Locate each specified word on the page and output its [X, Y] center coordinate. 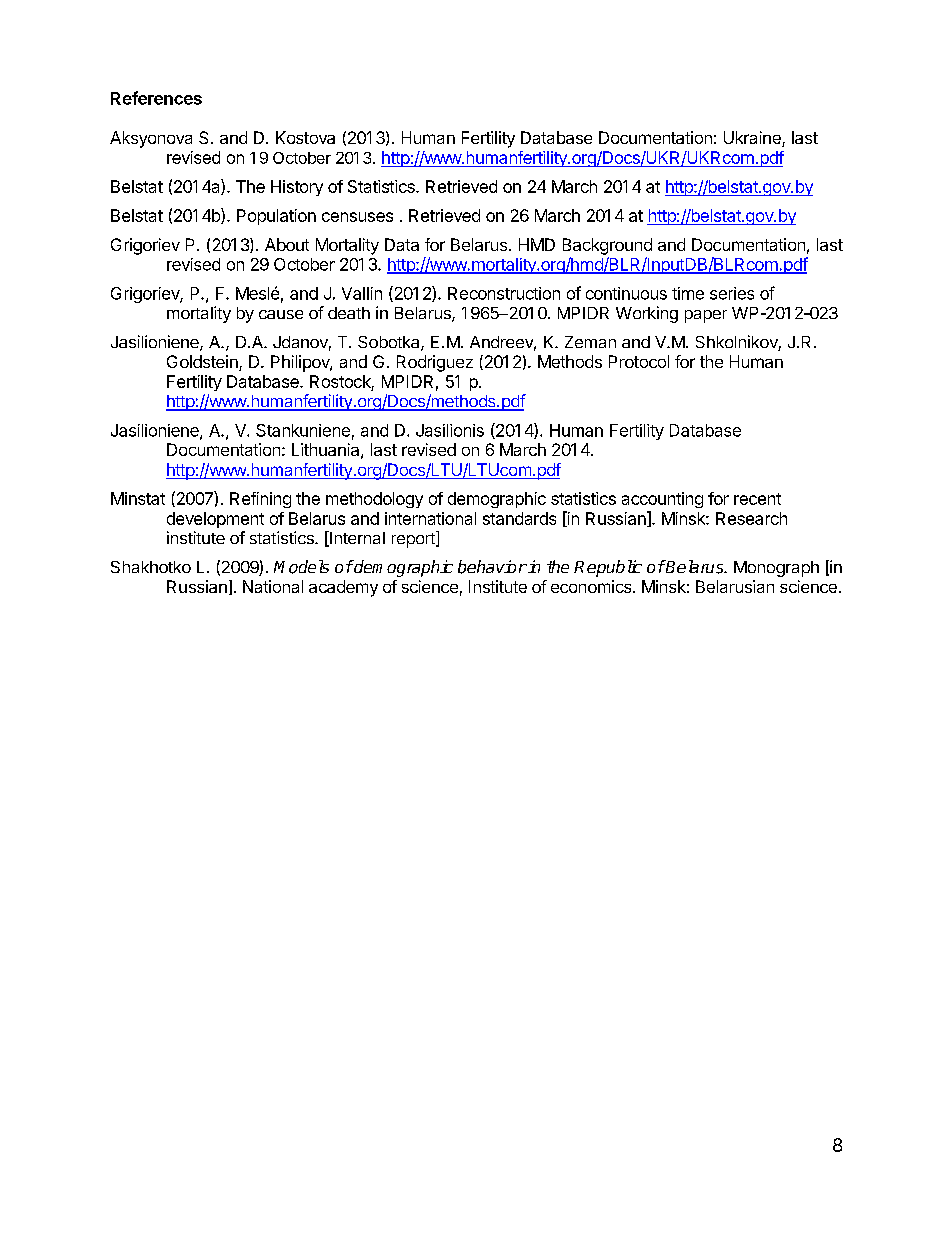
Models [301, 567]
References [156, 98]
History [297, 188]
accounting [662, 500]
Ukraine [753, 139]
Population [276, 217]
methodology [374, 500]
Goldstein [203, 363]
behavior [492, 567]
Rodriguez [435, 363]
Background [607, 246]
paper [706, 316]
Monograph [776, 569]
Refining [260, 500]
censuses [357, 217]
